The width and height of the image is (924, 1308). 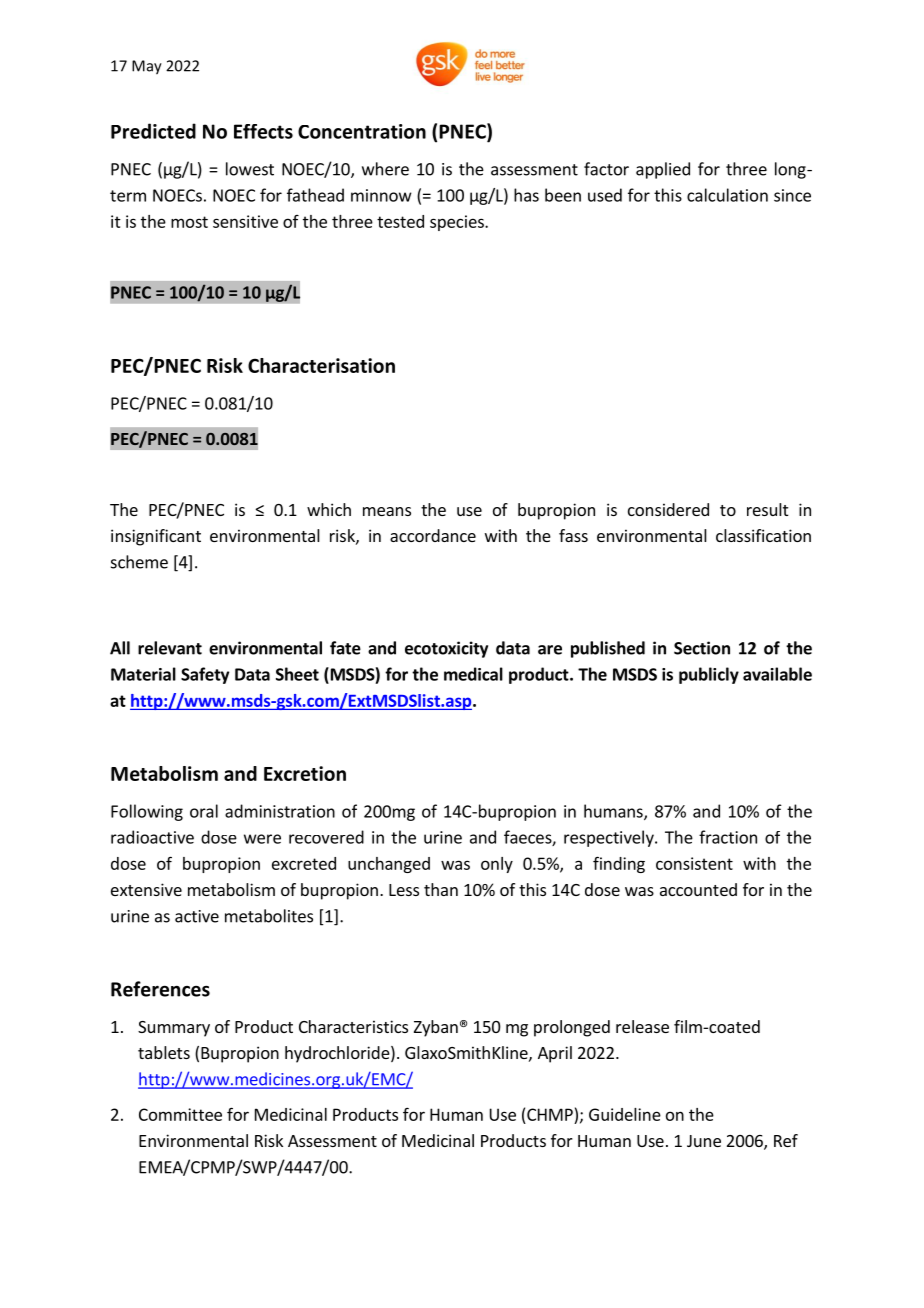 What do you see at coordinates (362, 131) in the image?
I see `Concentration` at bounding box center [362, 131].
